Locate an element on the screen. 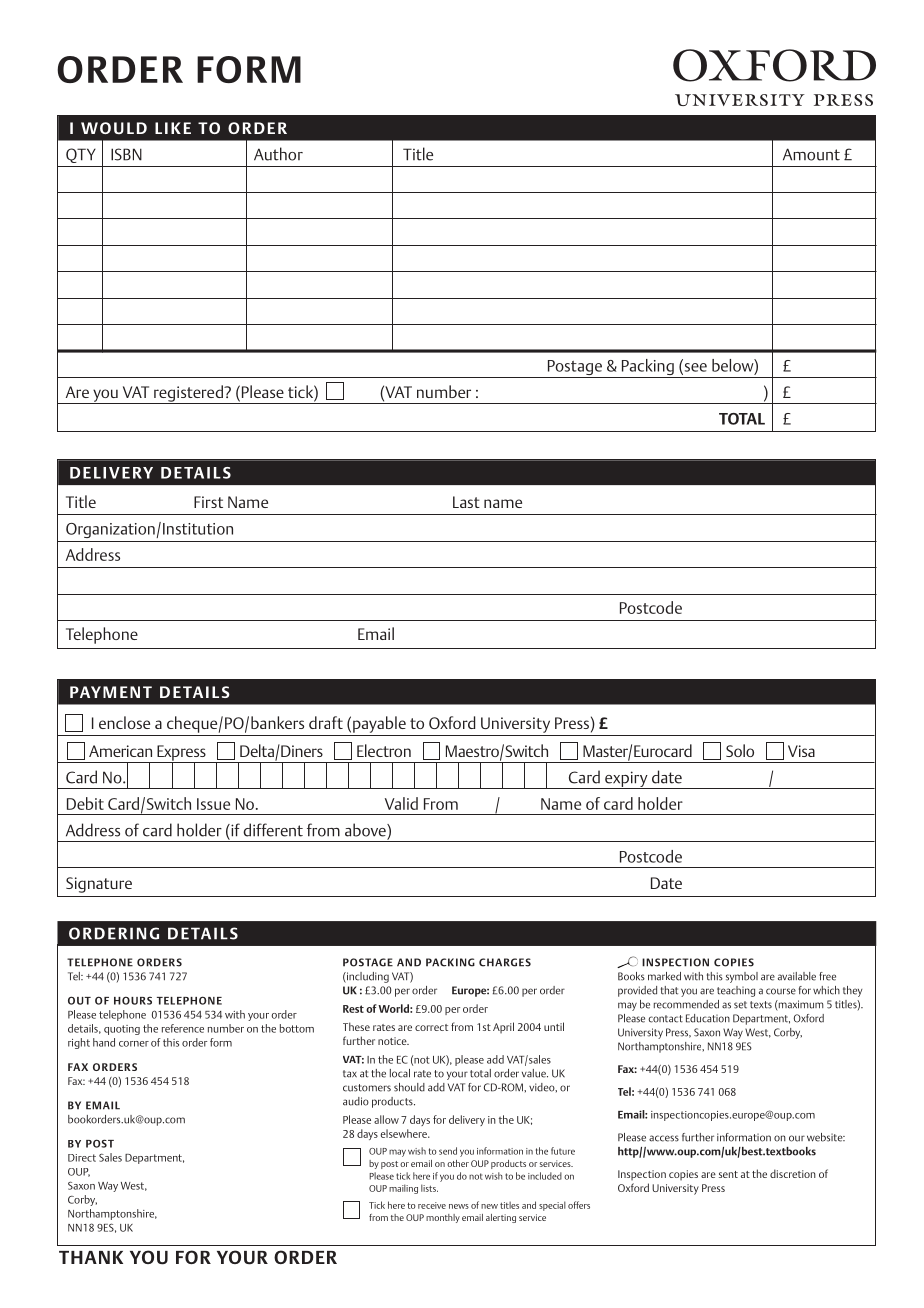 The width and height of the screenshot is (924, 1308). ISBN is located at coordinates (126, 154).
